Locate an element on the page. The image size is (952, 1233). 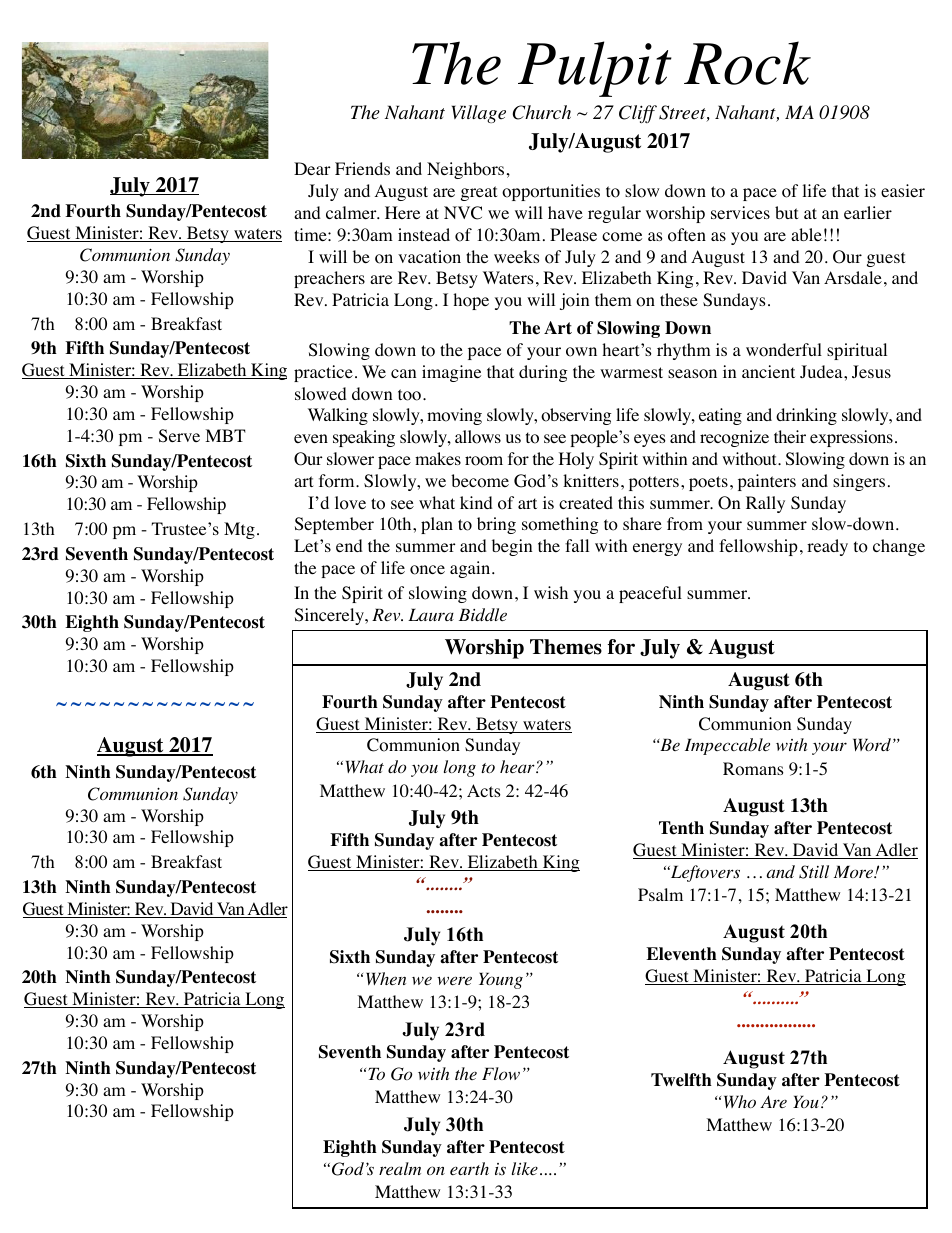
Church is located at coordinates (542, 112).
